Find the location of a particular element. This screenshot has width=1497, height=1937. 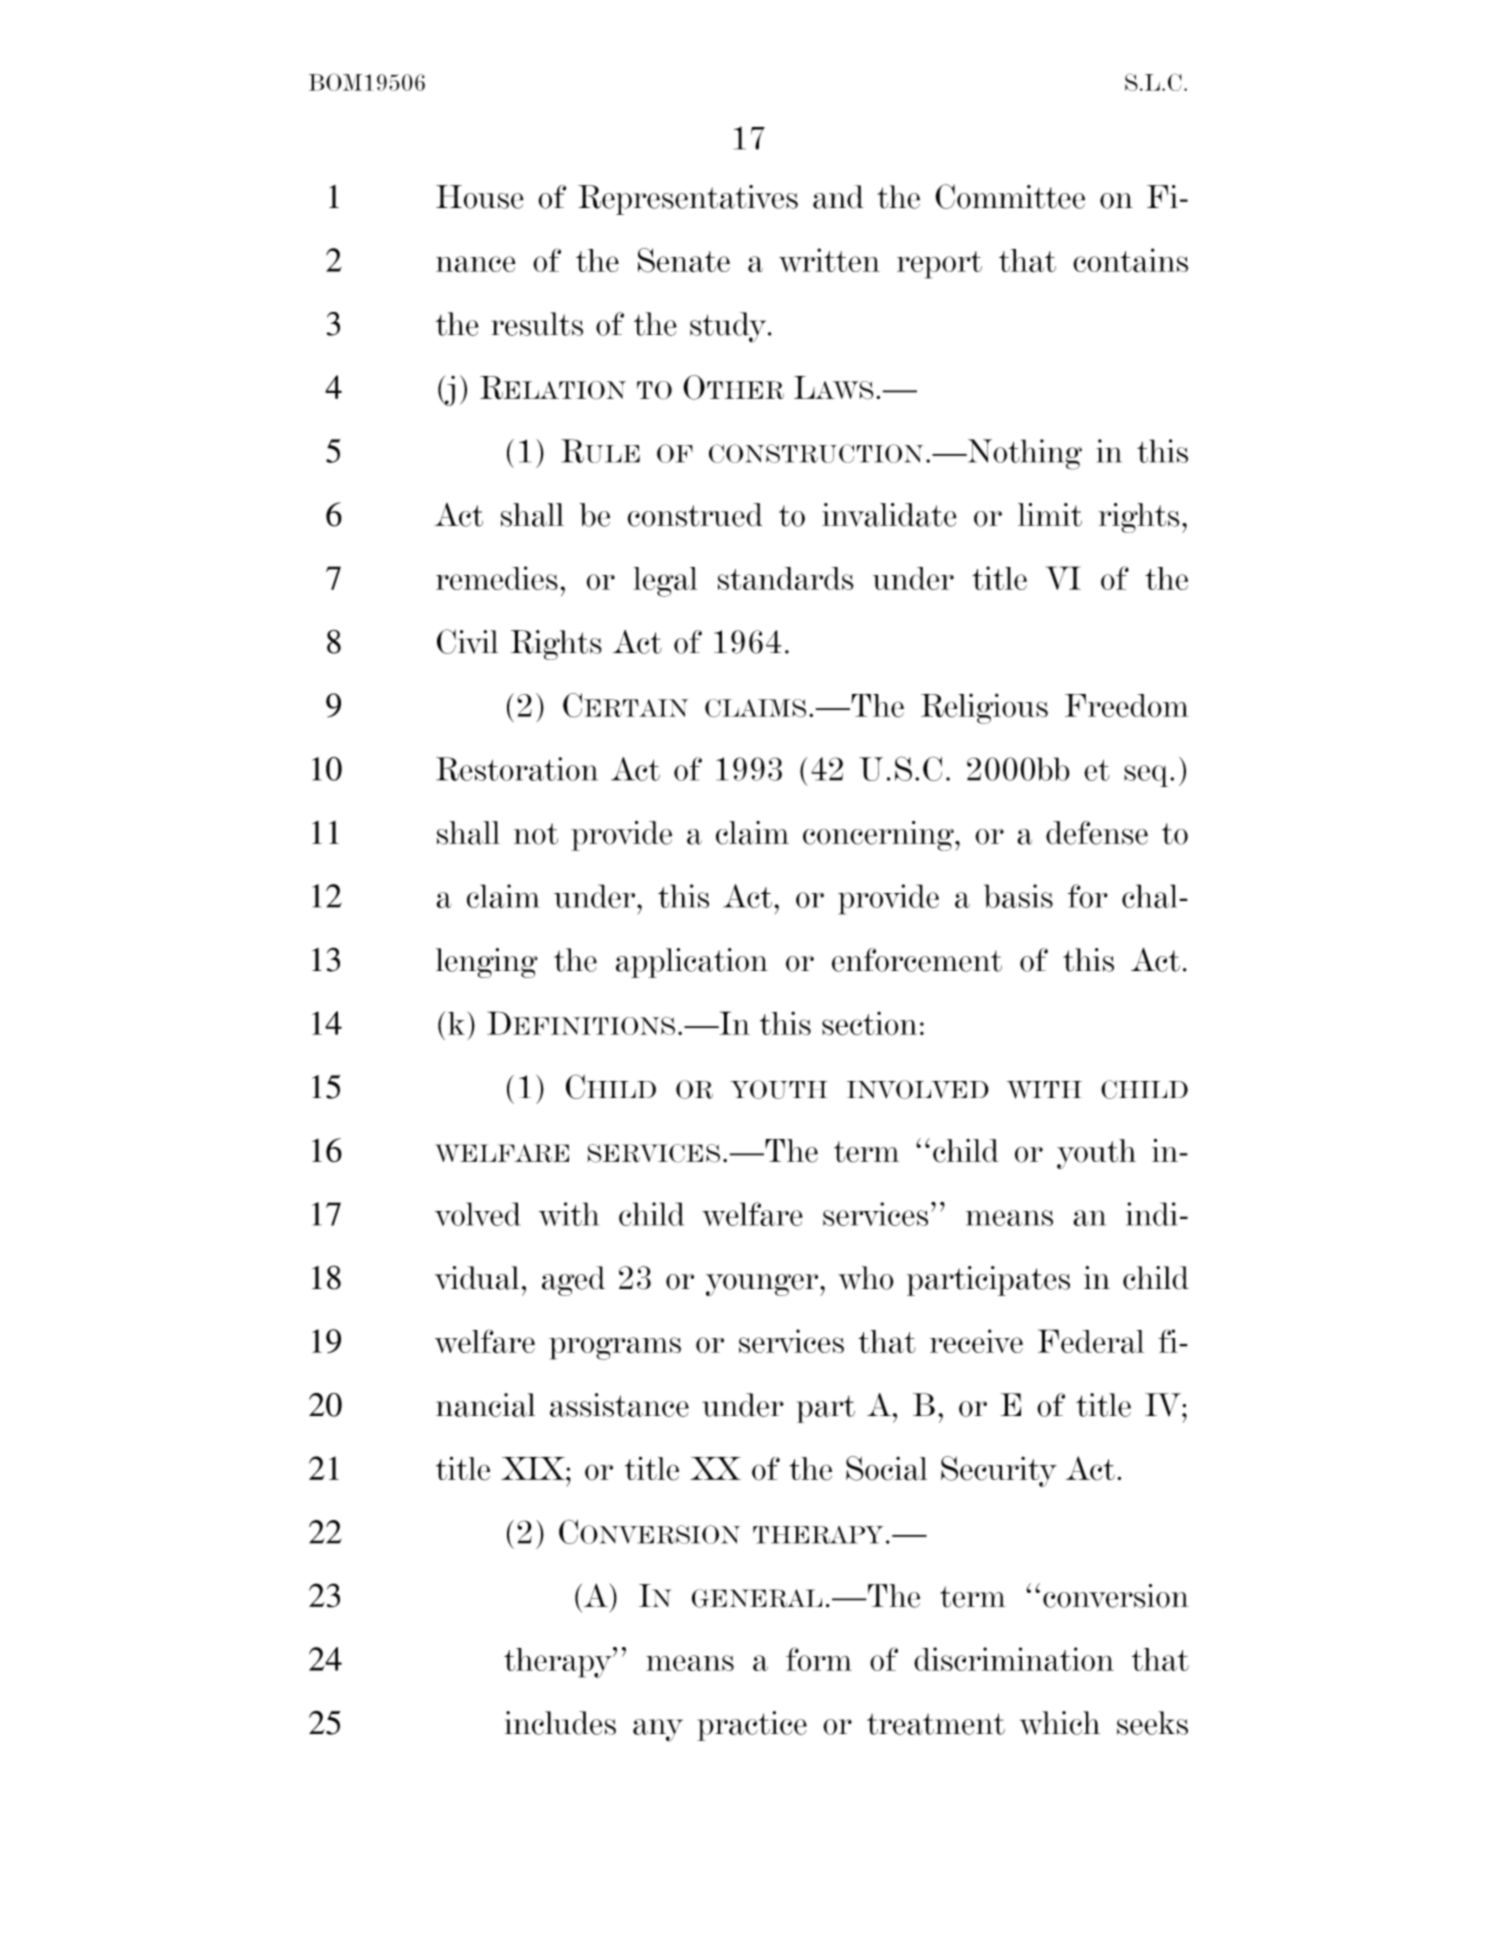

includes is located at coordinates (560, 1723).
